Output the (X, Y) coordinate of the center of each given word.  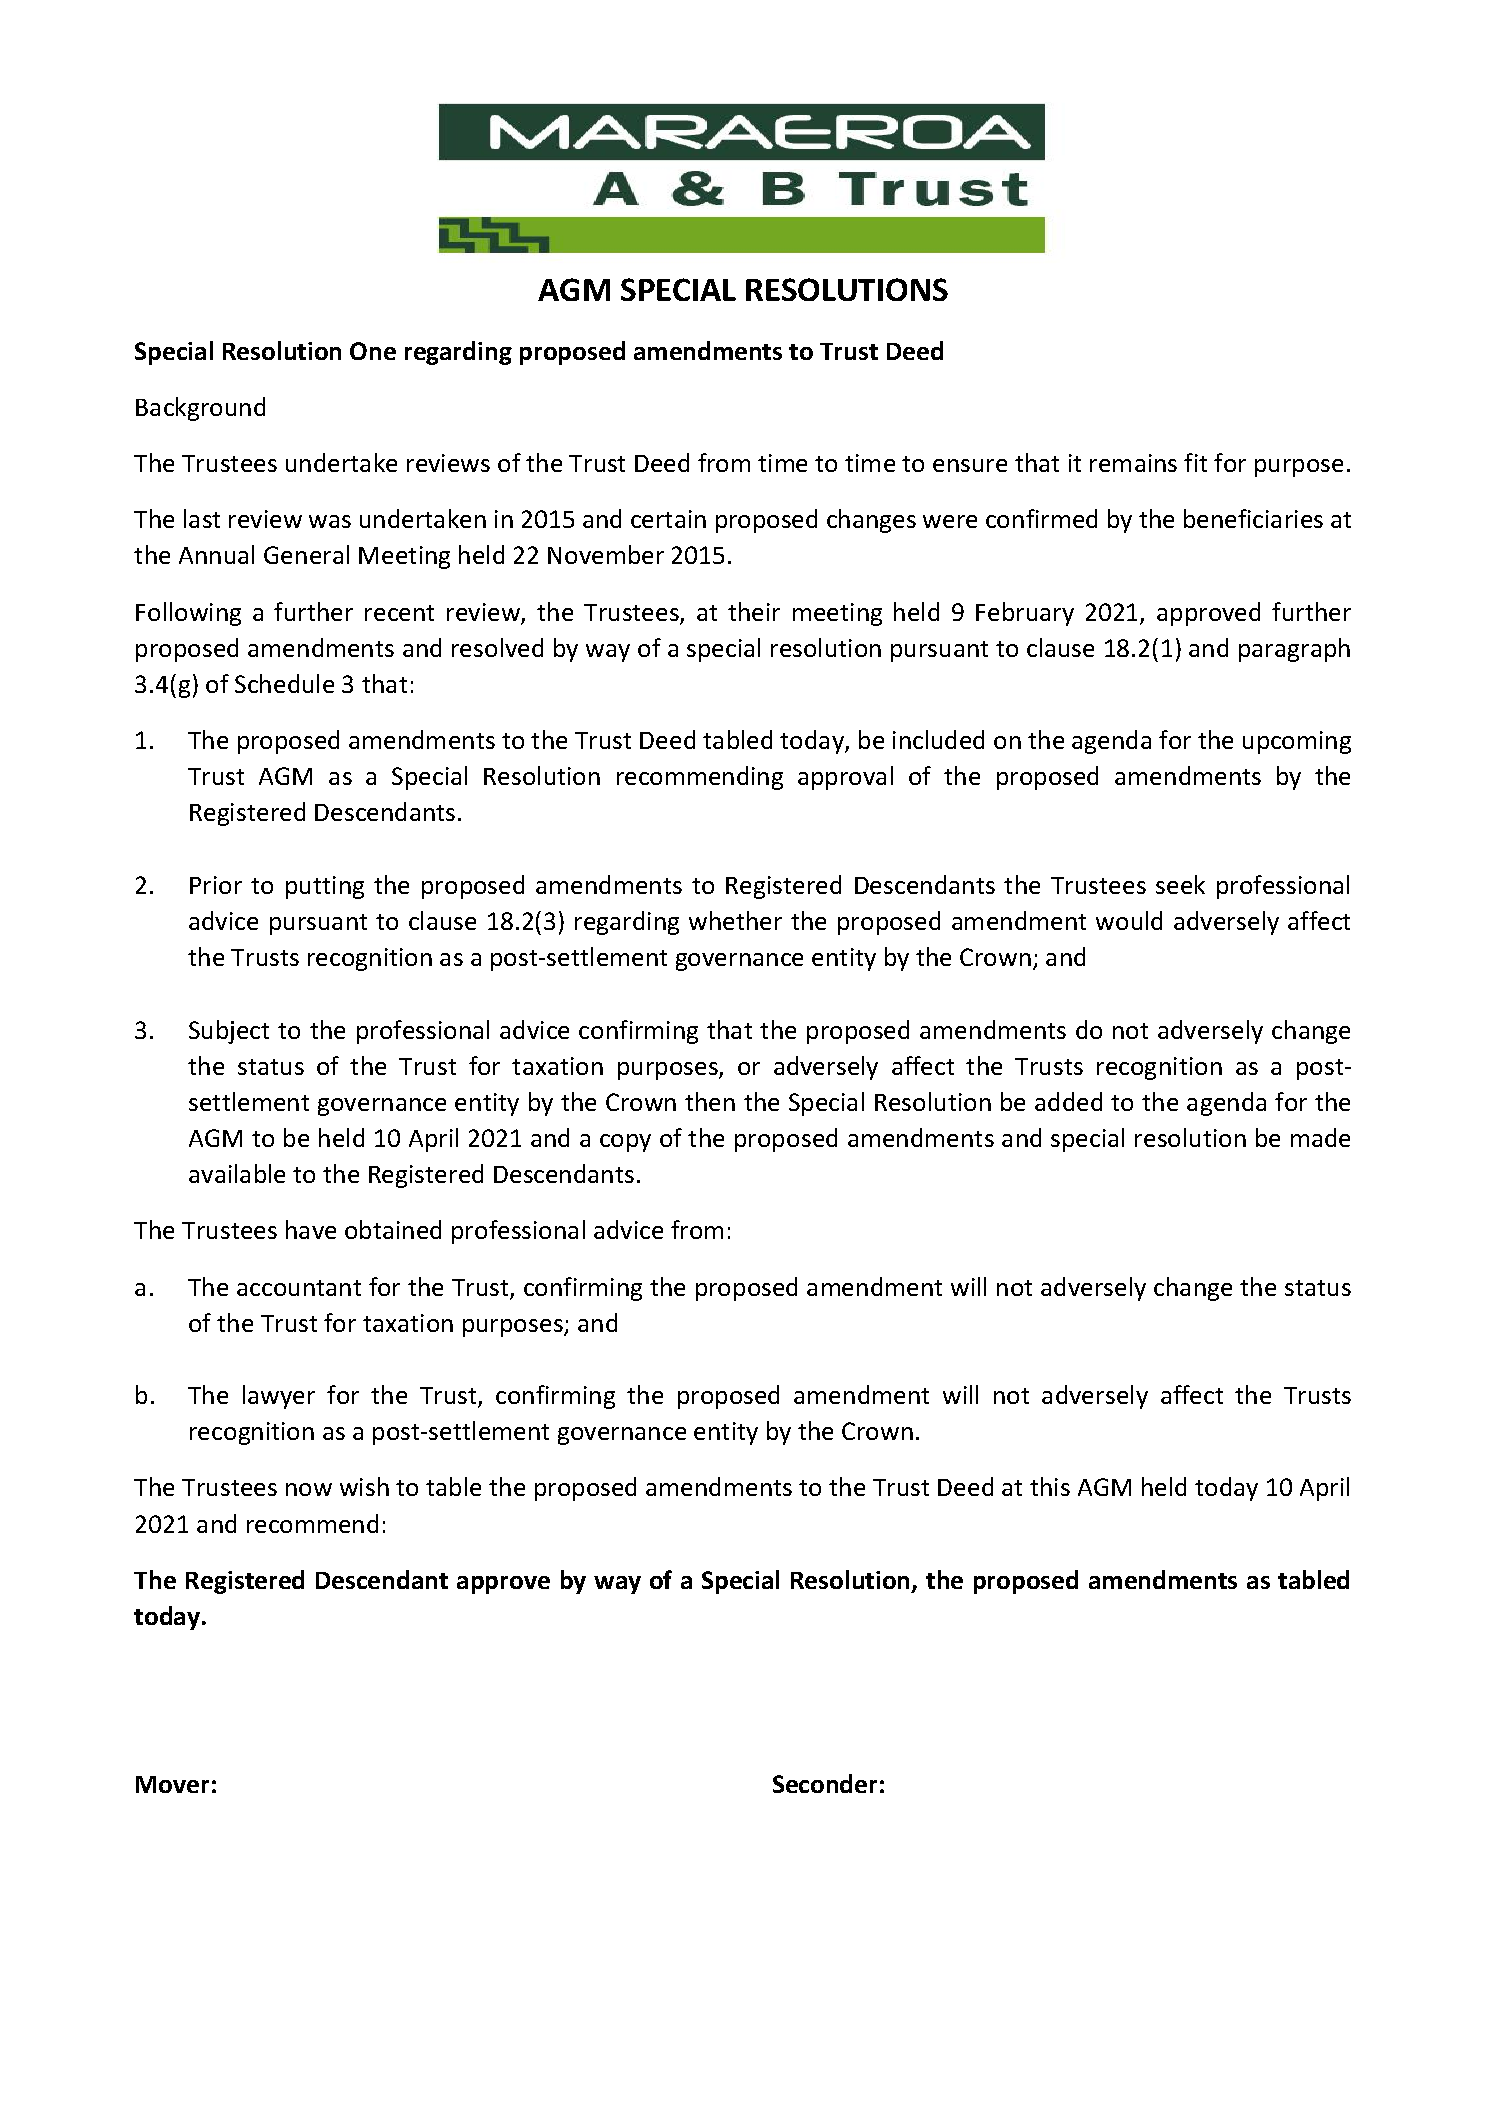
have (311, 1229)
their (754, 611)
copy (625, 1143)
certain (668, 519)
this (1050, 1486)
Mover (172, 1784)
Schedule (284, 683)
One (373, 351)
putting (325, 887)
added (1068, 1101)
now (309, 1489)
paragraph (1294, 650)
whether (735, 920)
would (1129, 920)
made (1320, 1137)
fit (1195, 462)
